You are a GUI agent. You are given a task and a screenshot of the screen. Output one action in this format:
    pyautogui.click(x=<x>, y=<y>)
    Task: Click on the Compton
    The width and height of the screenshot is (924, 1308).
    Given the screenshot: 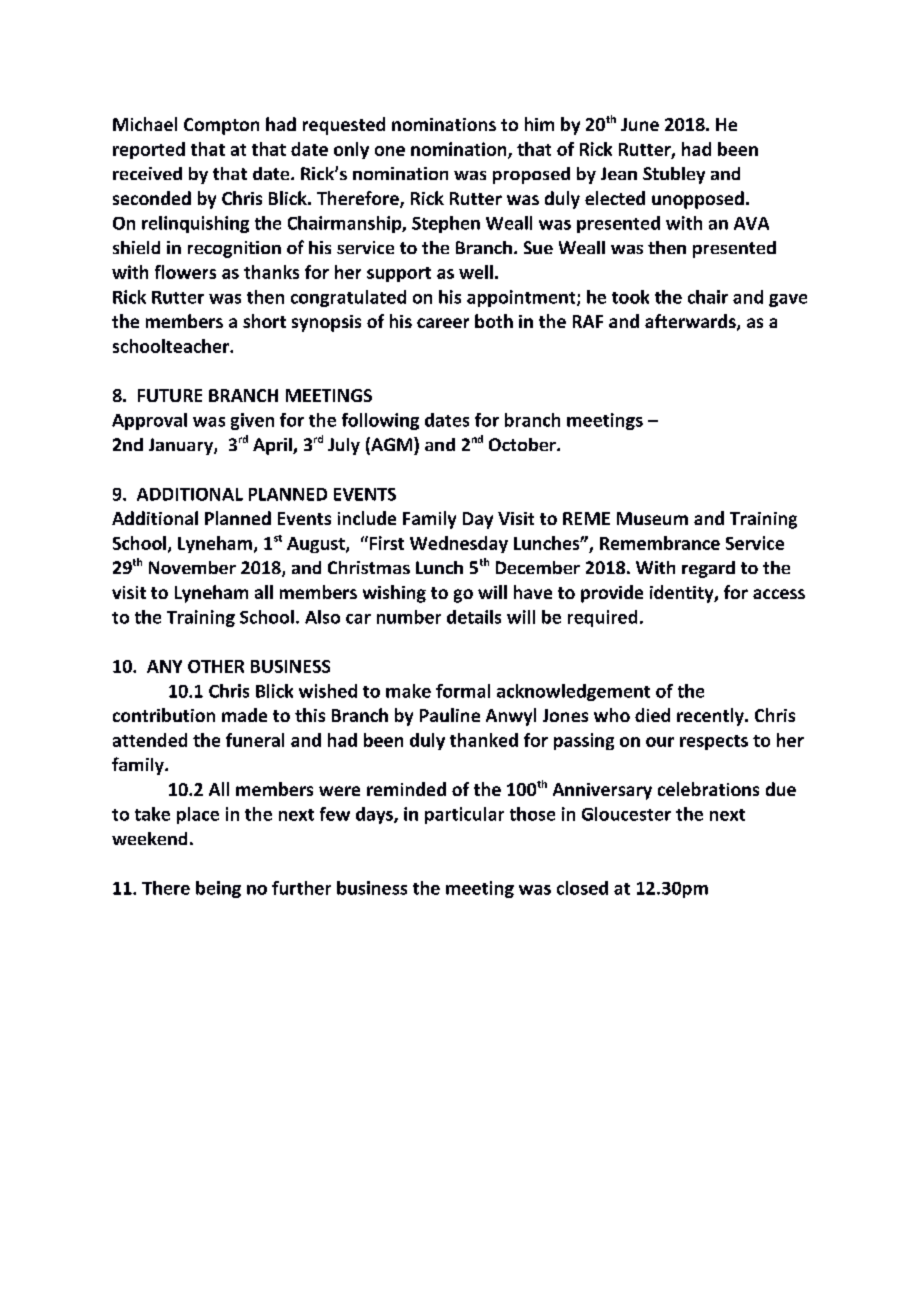 What is the action you would take?
    pyautogui.click(x=221, y=126)
